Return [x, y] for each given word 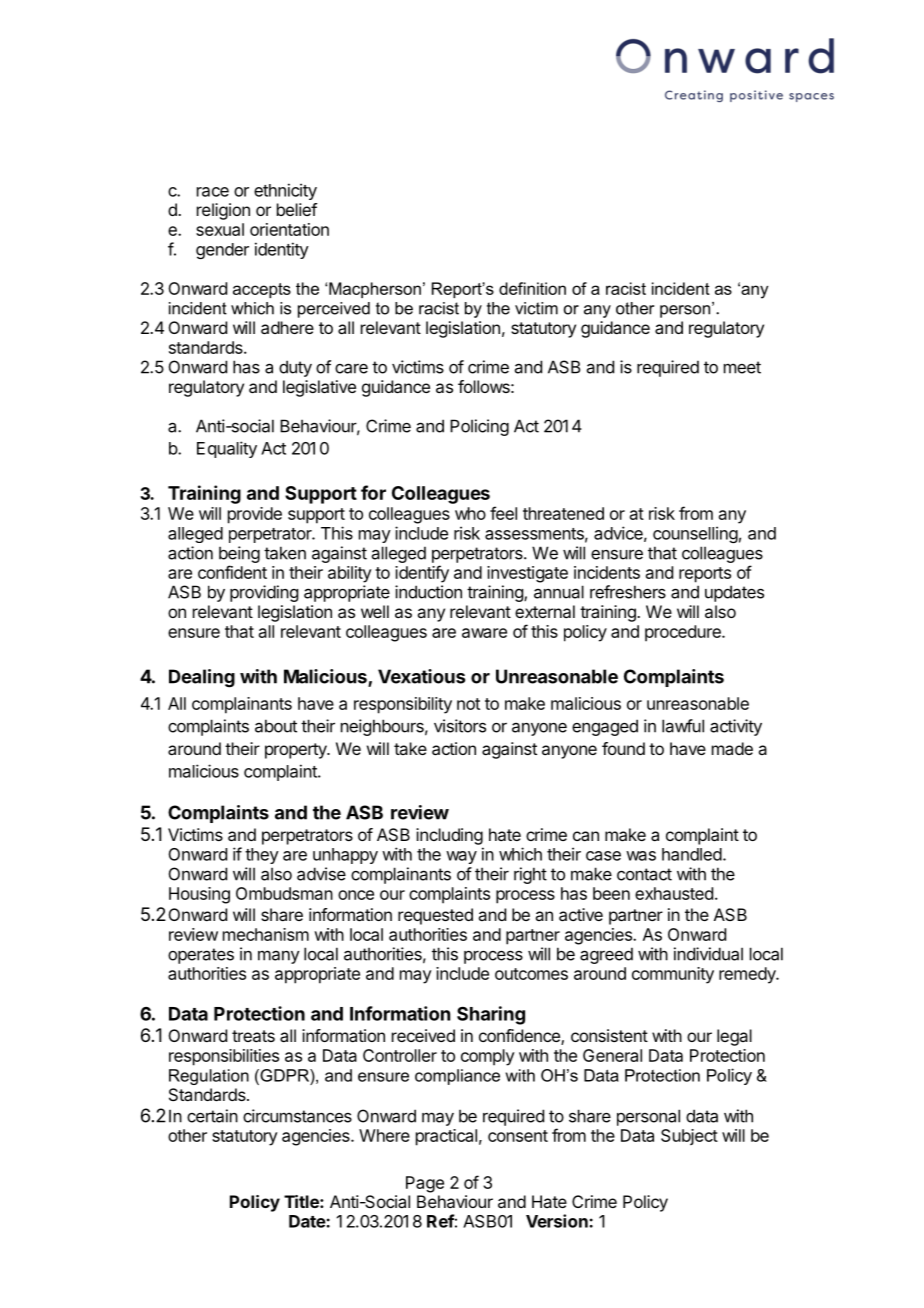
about [276, 726]
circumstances [297, 1116]
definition [532, 288]
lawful [683, 726]
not [468, 704]
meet [742, 367]
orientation [289, 229]
